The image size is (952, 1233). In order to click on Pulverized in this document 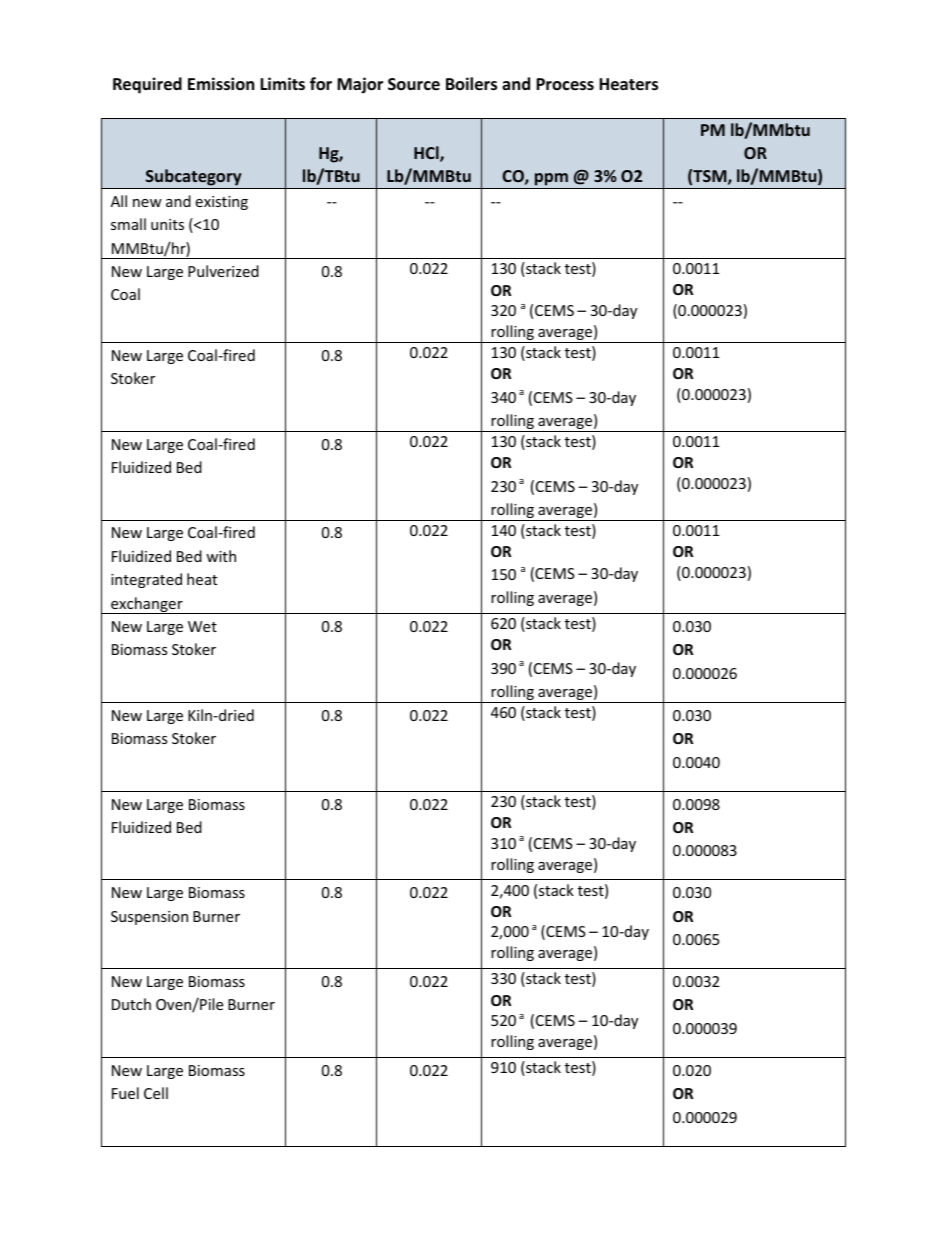, I will do `click(223, 271)`.
